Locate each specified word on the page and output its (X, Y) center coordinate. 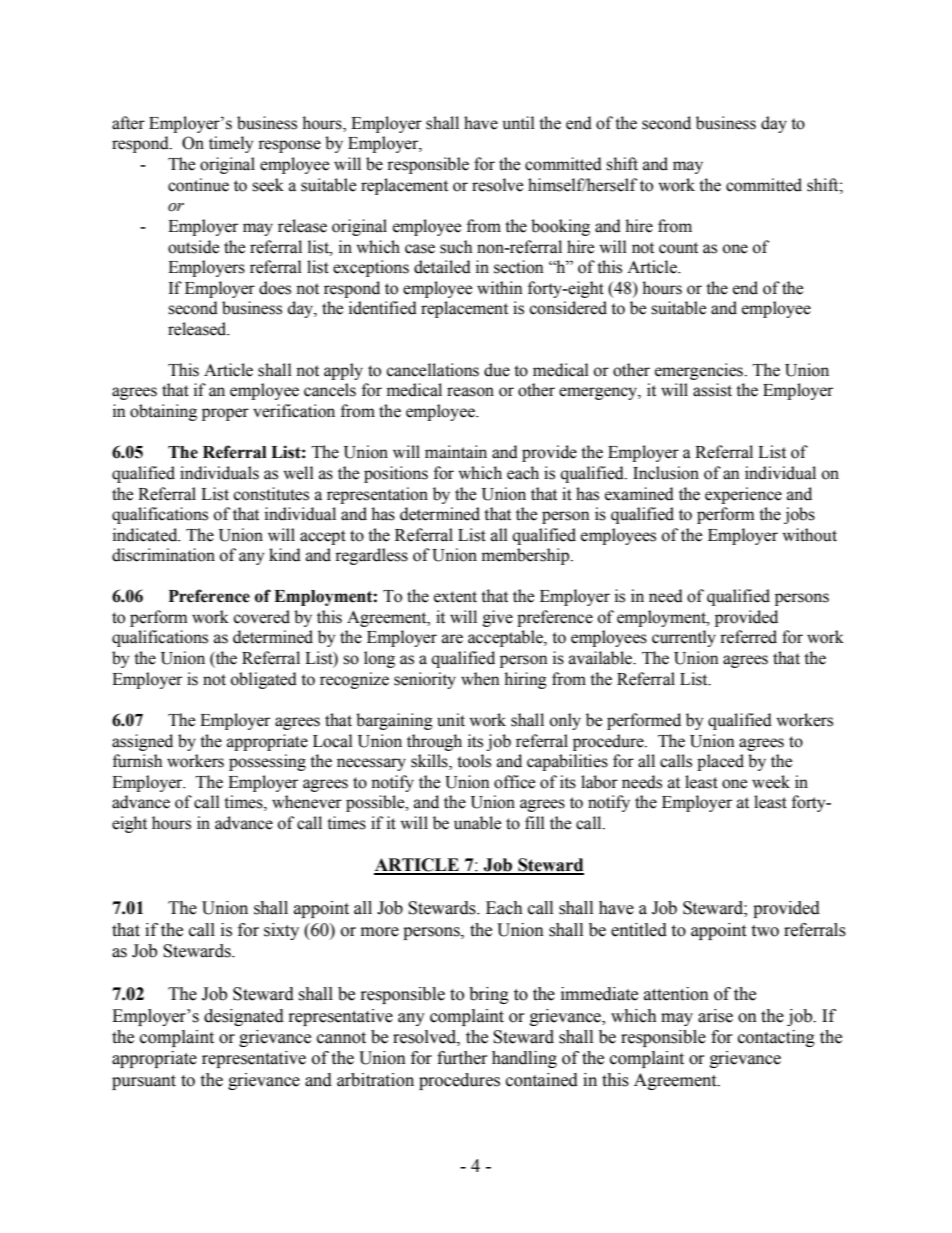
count (678, 248)
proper (225, 414)
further (462, 1058)
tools (474, 761)
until (519, 123)
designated (244, 1017)
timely (231, 144)
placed (720, 762)
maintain (456, 452)
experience (743, 495)
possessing (267, 762)
